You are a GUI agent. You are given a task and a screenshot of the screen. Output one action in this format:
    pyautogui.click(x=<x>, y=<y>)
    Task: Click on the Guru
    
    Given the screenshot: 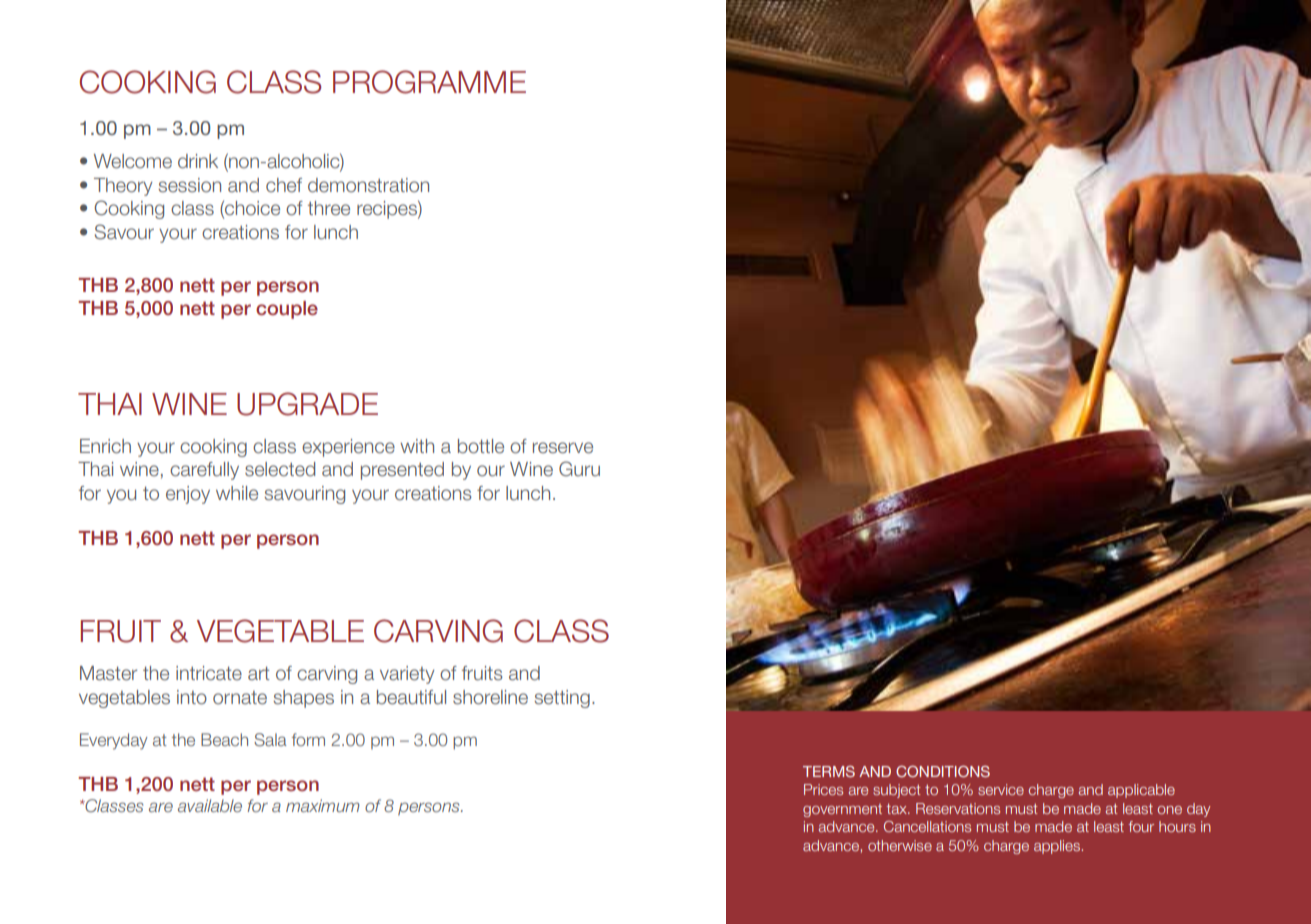 What is the action you would take?
    pyautogui.click(x=579, y=468)
